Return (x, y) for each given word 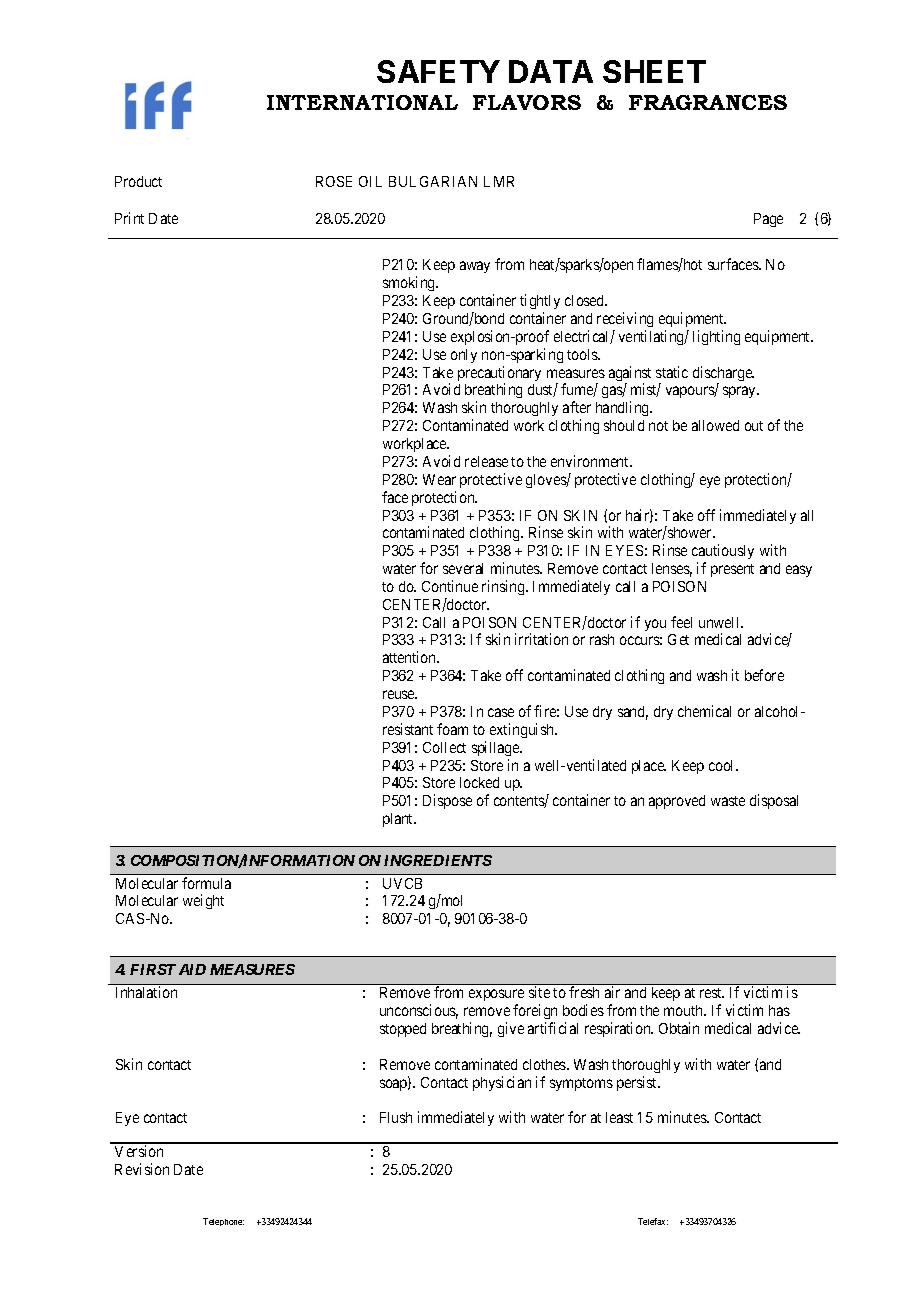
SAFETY (438, 71)
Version (139, 1151)
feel (681, 622)
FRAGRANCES (708, 102)
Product (138, 181)
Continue (450, 586)
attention (411, 657)
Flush (396, 1117)
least (619, 1117)
